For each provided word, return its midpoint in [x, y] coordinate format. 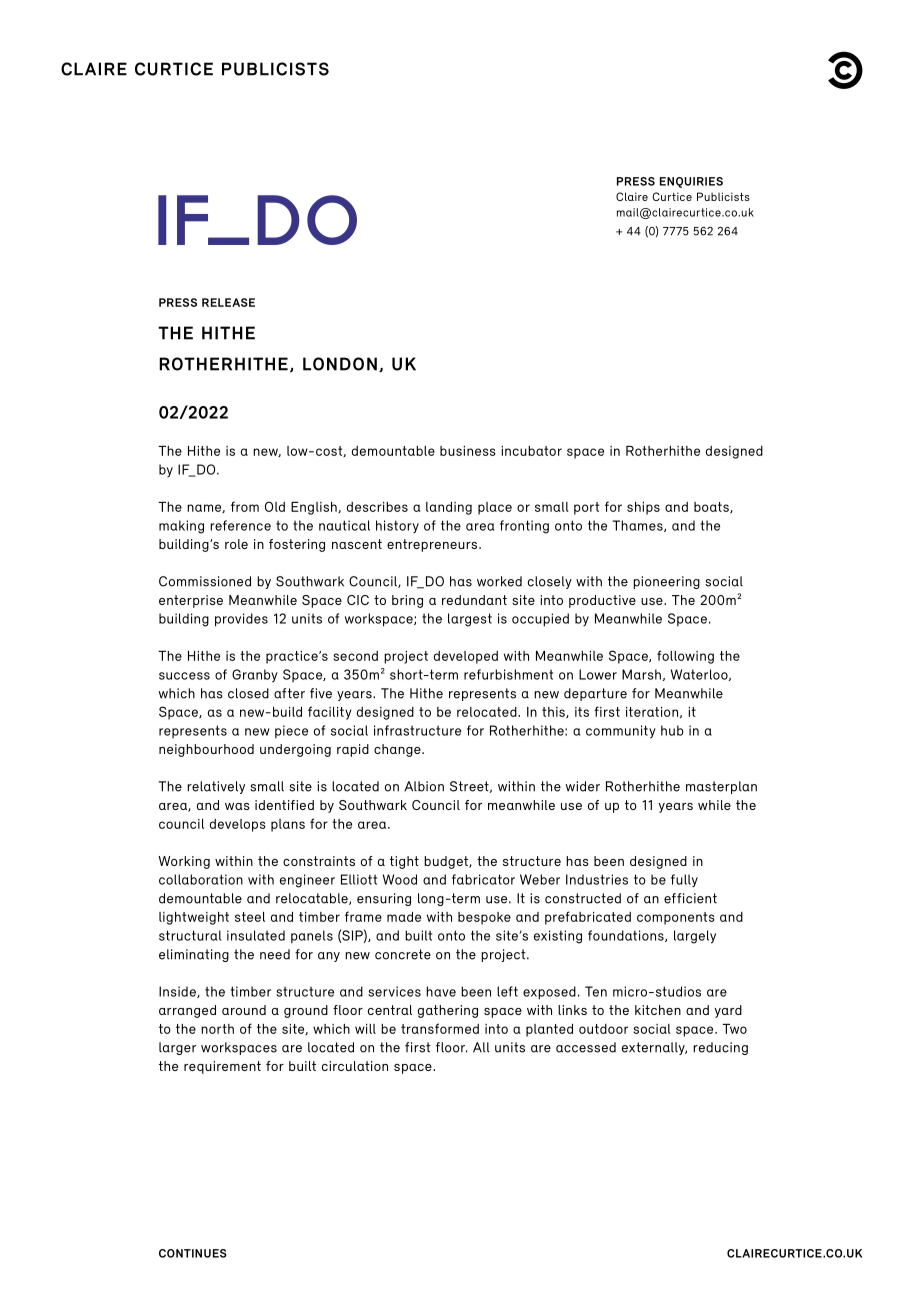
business [468, 451]
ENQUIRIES [691, 182]
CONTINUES [193, 1253]
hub [672, 730]
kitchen [658, 1010]
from [245, 506]
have [441, 991]
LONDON [340, 364]
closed [248, 693]
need [275, 954]
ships [643, 508]
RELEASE [228, 302]
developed [466, 657]
